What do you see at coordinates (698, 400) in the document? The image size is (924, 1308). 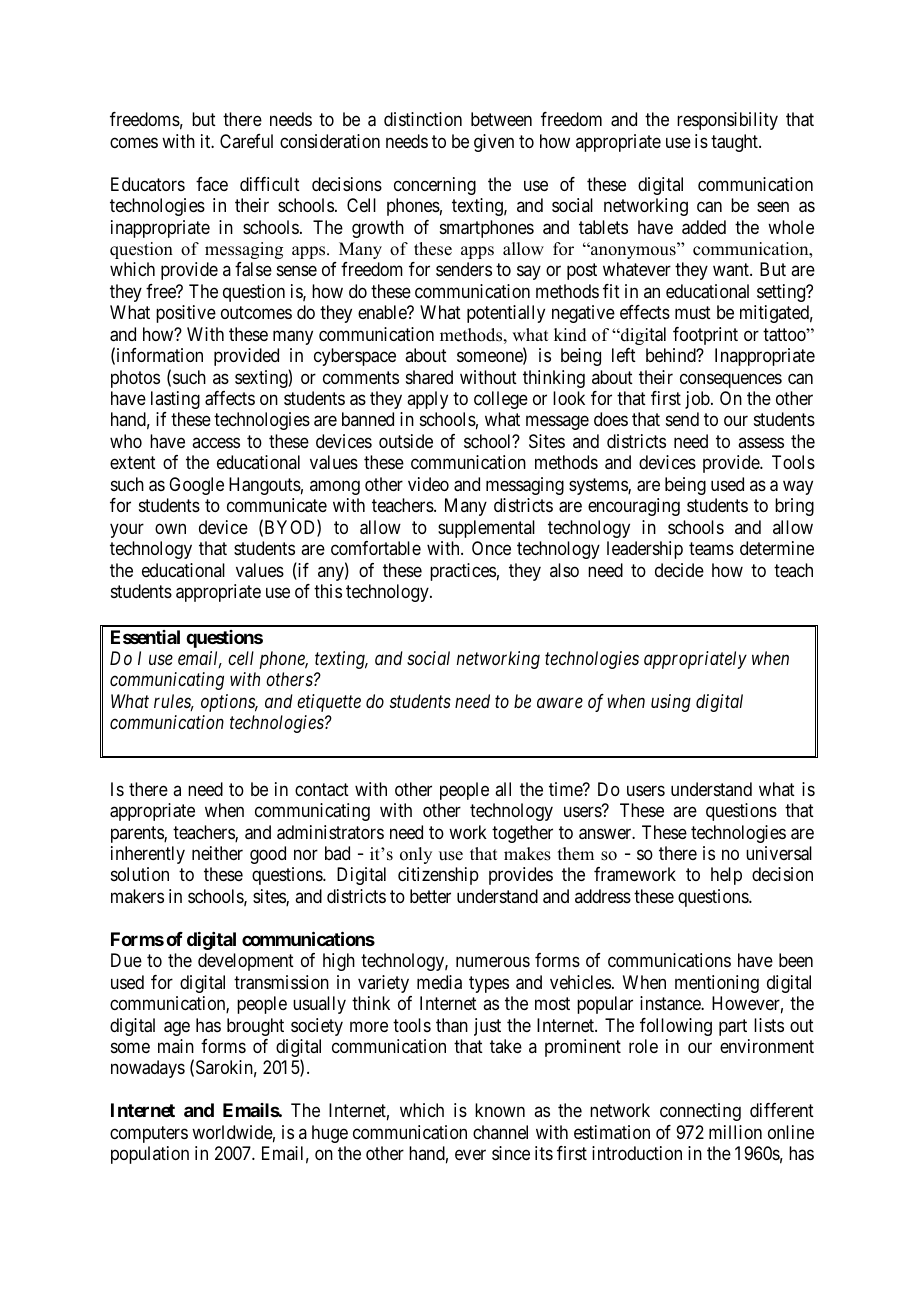 I see `job` at bounding box center [698, 400].
